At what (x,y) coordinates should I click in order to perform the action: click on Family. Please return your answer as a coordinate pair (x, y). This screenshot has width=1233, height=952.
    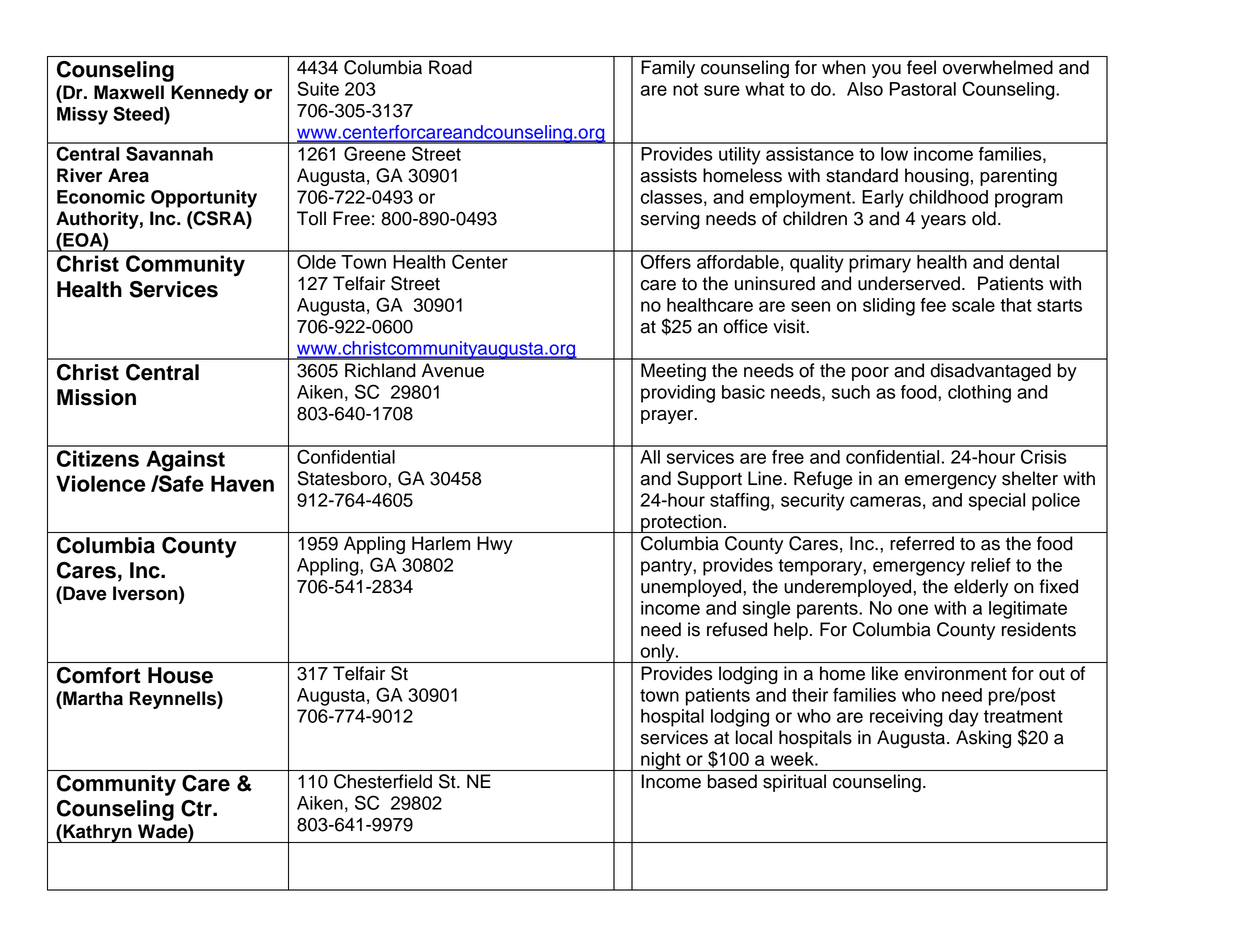
    Looking at the image, I should click on (668, 69).
